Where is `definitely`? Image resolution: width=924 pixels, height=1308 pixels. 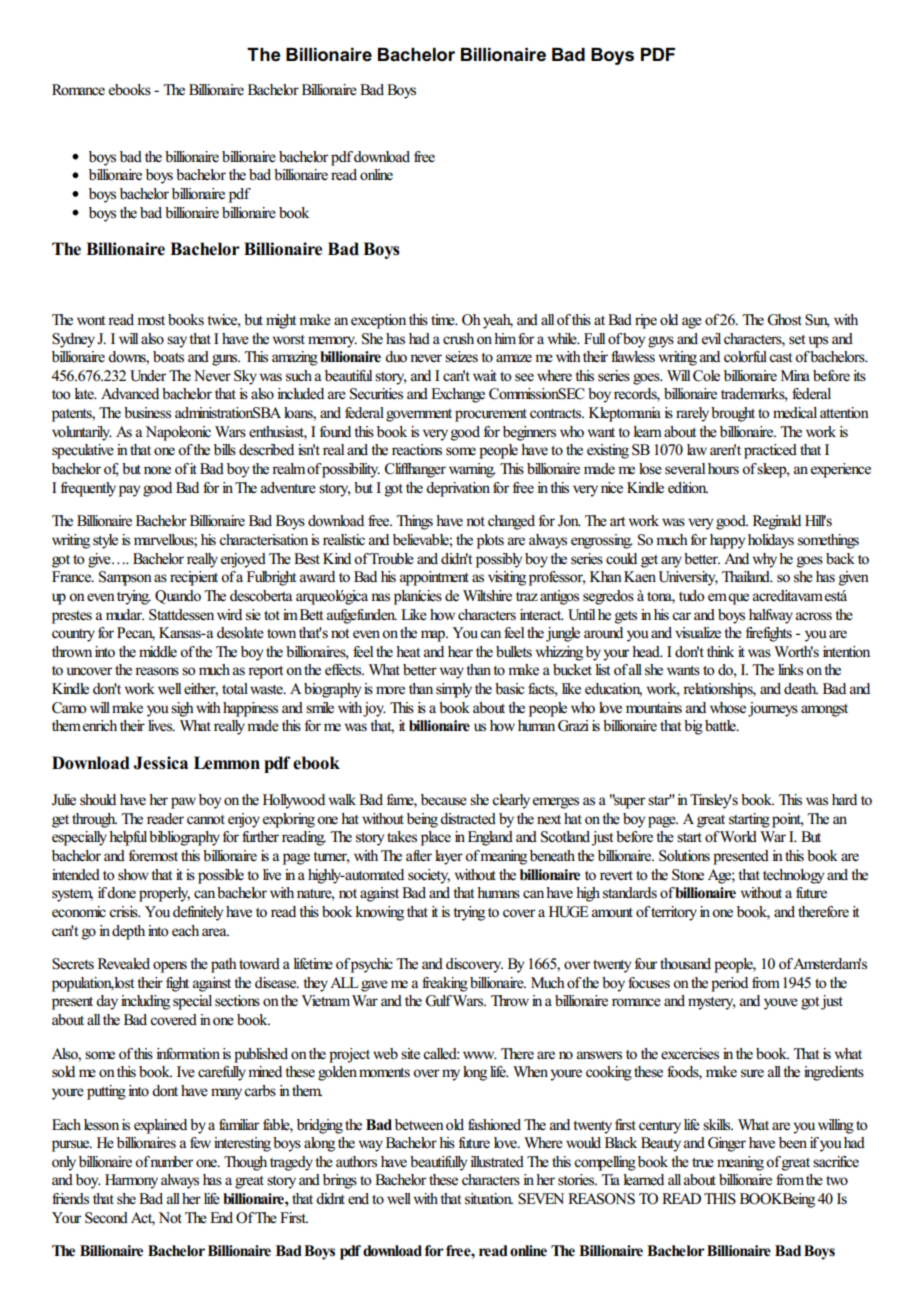
definitely is located at coordinates (198, 913).
